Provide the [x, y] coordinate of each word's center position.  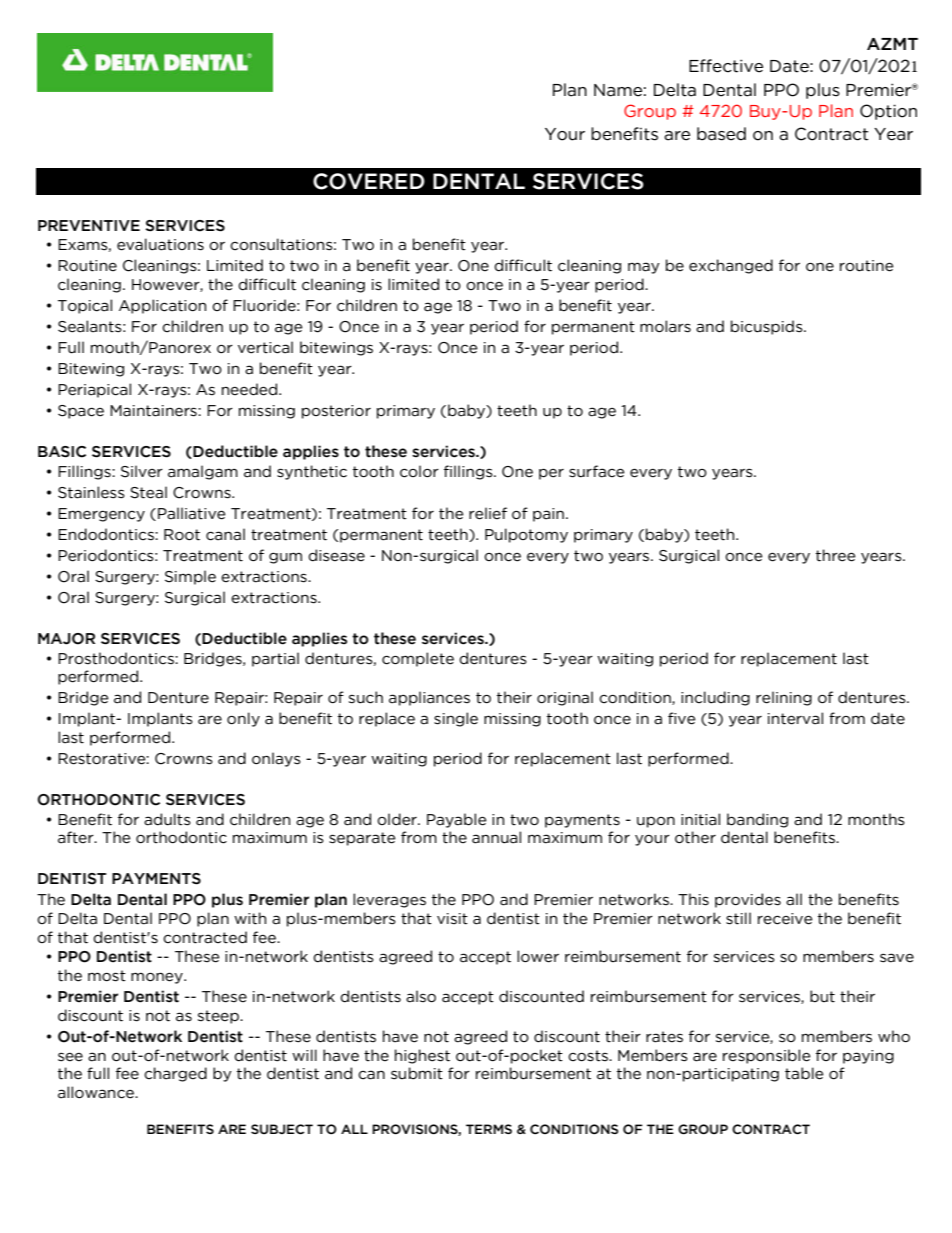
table [804, 1073]
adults [167, 819]
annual [496, 837]
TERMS [489, 1129]
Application [162, 306]
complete [418, 659]
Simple [190, 577]
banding [757, 820]
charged [175, 1074]
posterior [336, 412]
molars [665, 326]
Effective [726, 66]
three [835, 555]
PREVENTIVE [89, 225]
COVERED [369, 181]
